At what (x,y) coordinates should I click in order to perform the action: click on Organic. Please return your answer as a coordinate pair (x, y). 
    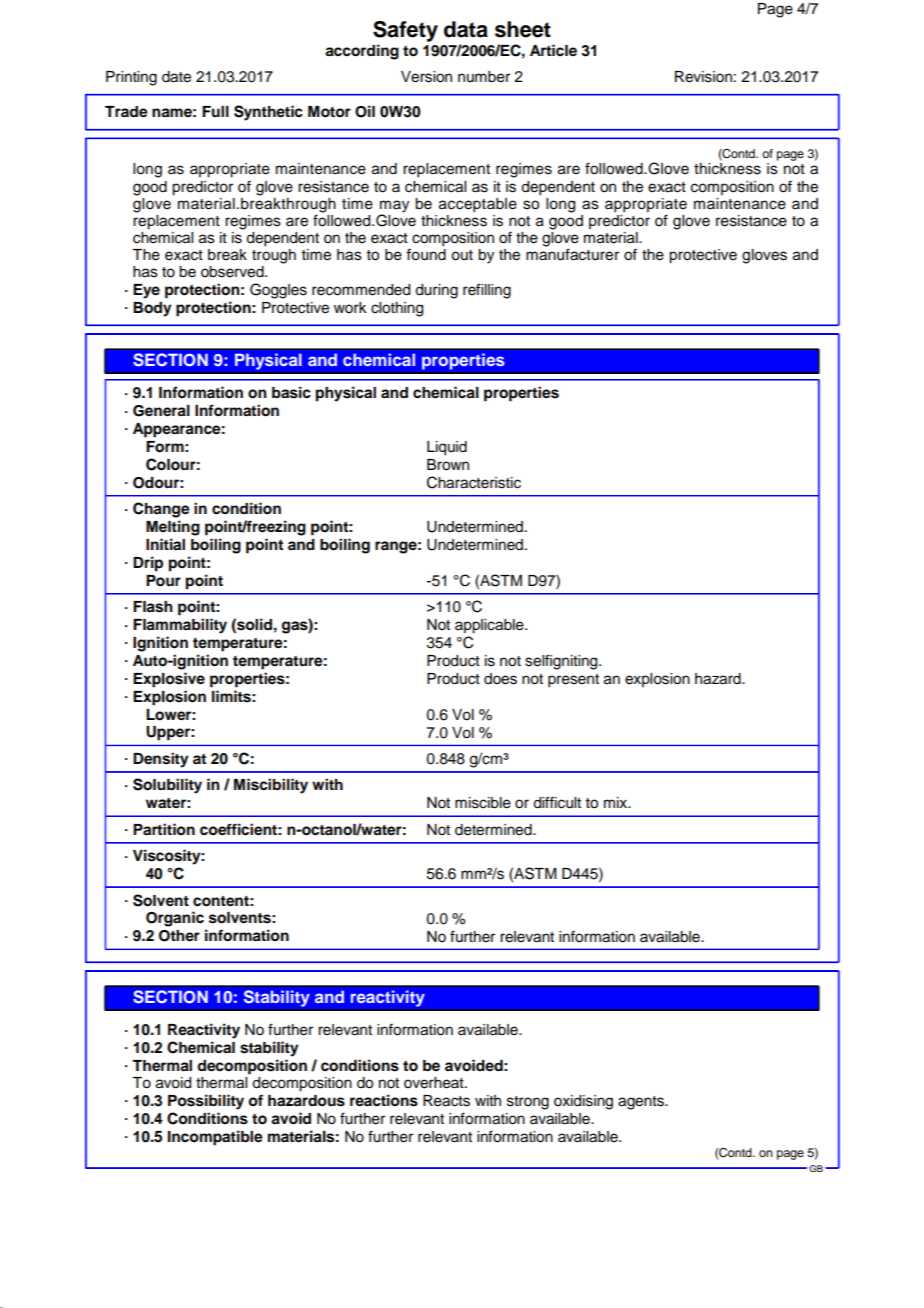
    Looking at the image, I should click on (175, 919).
